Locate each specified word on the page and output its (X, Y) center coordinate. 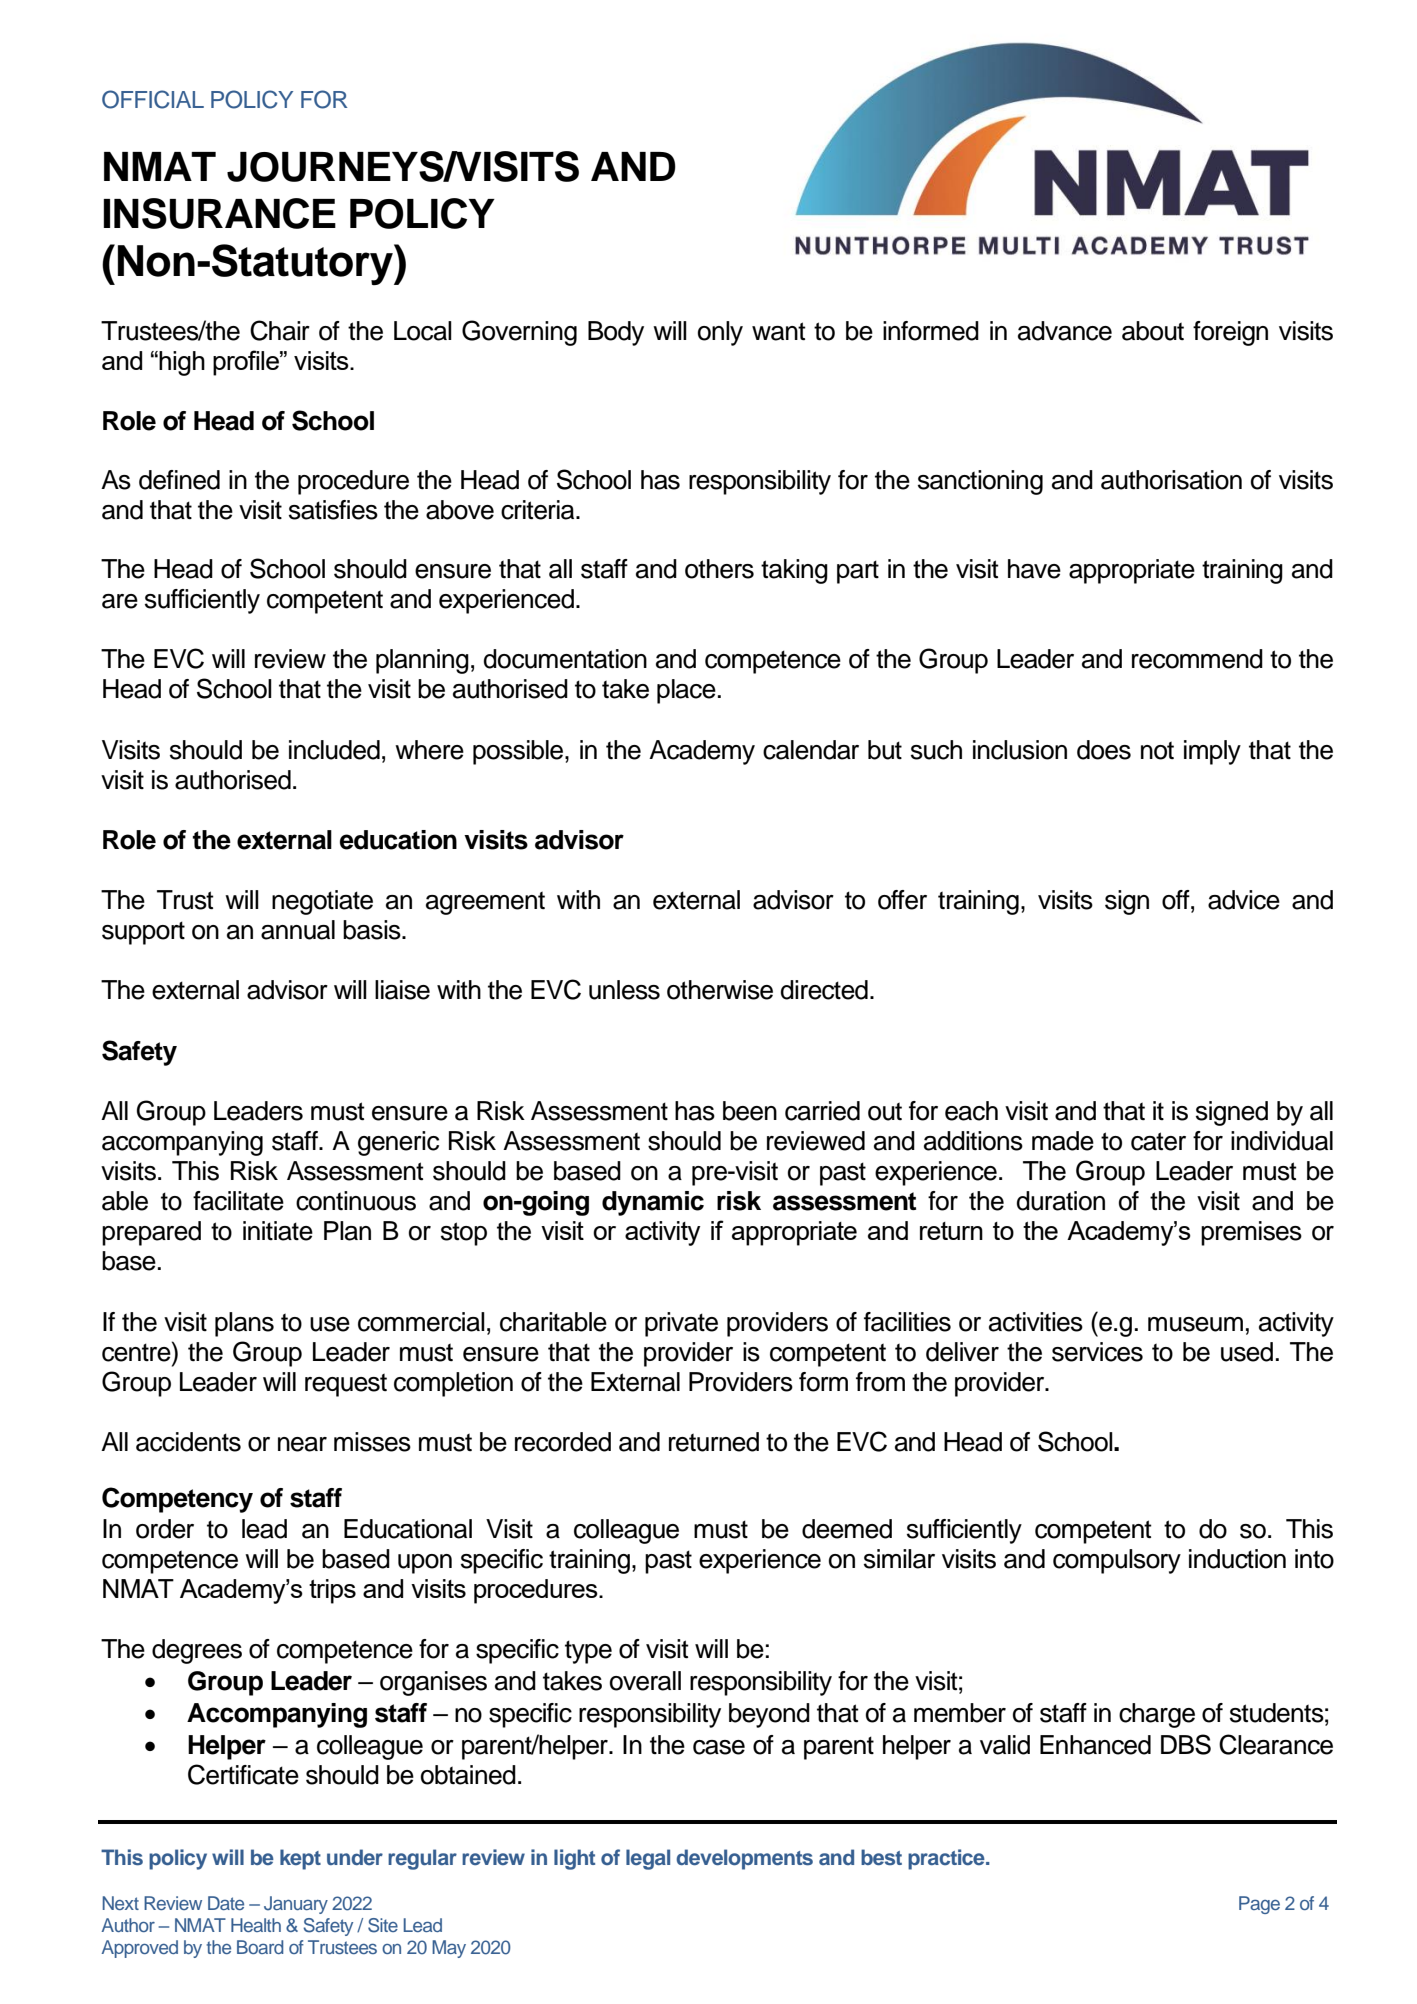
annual (298, 930)
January (296, 1905)
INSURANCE (219, 213)
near (302, 1444)
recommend (1197, 659)
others (719, 569)
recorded (563, 1442)
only (720, 333)
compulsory (1117, 1561)
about (1153, 331)
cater (1158, 1141)
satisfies (333, 510)
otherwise (720, 990)
